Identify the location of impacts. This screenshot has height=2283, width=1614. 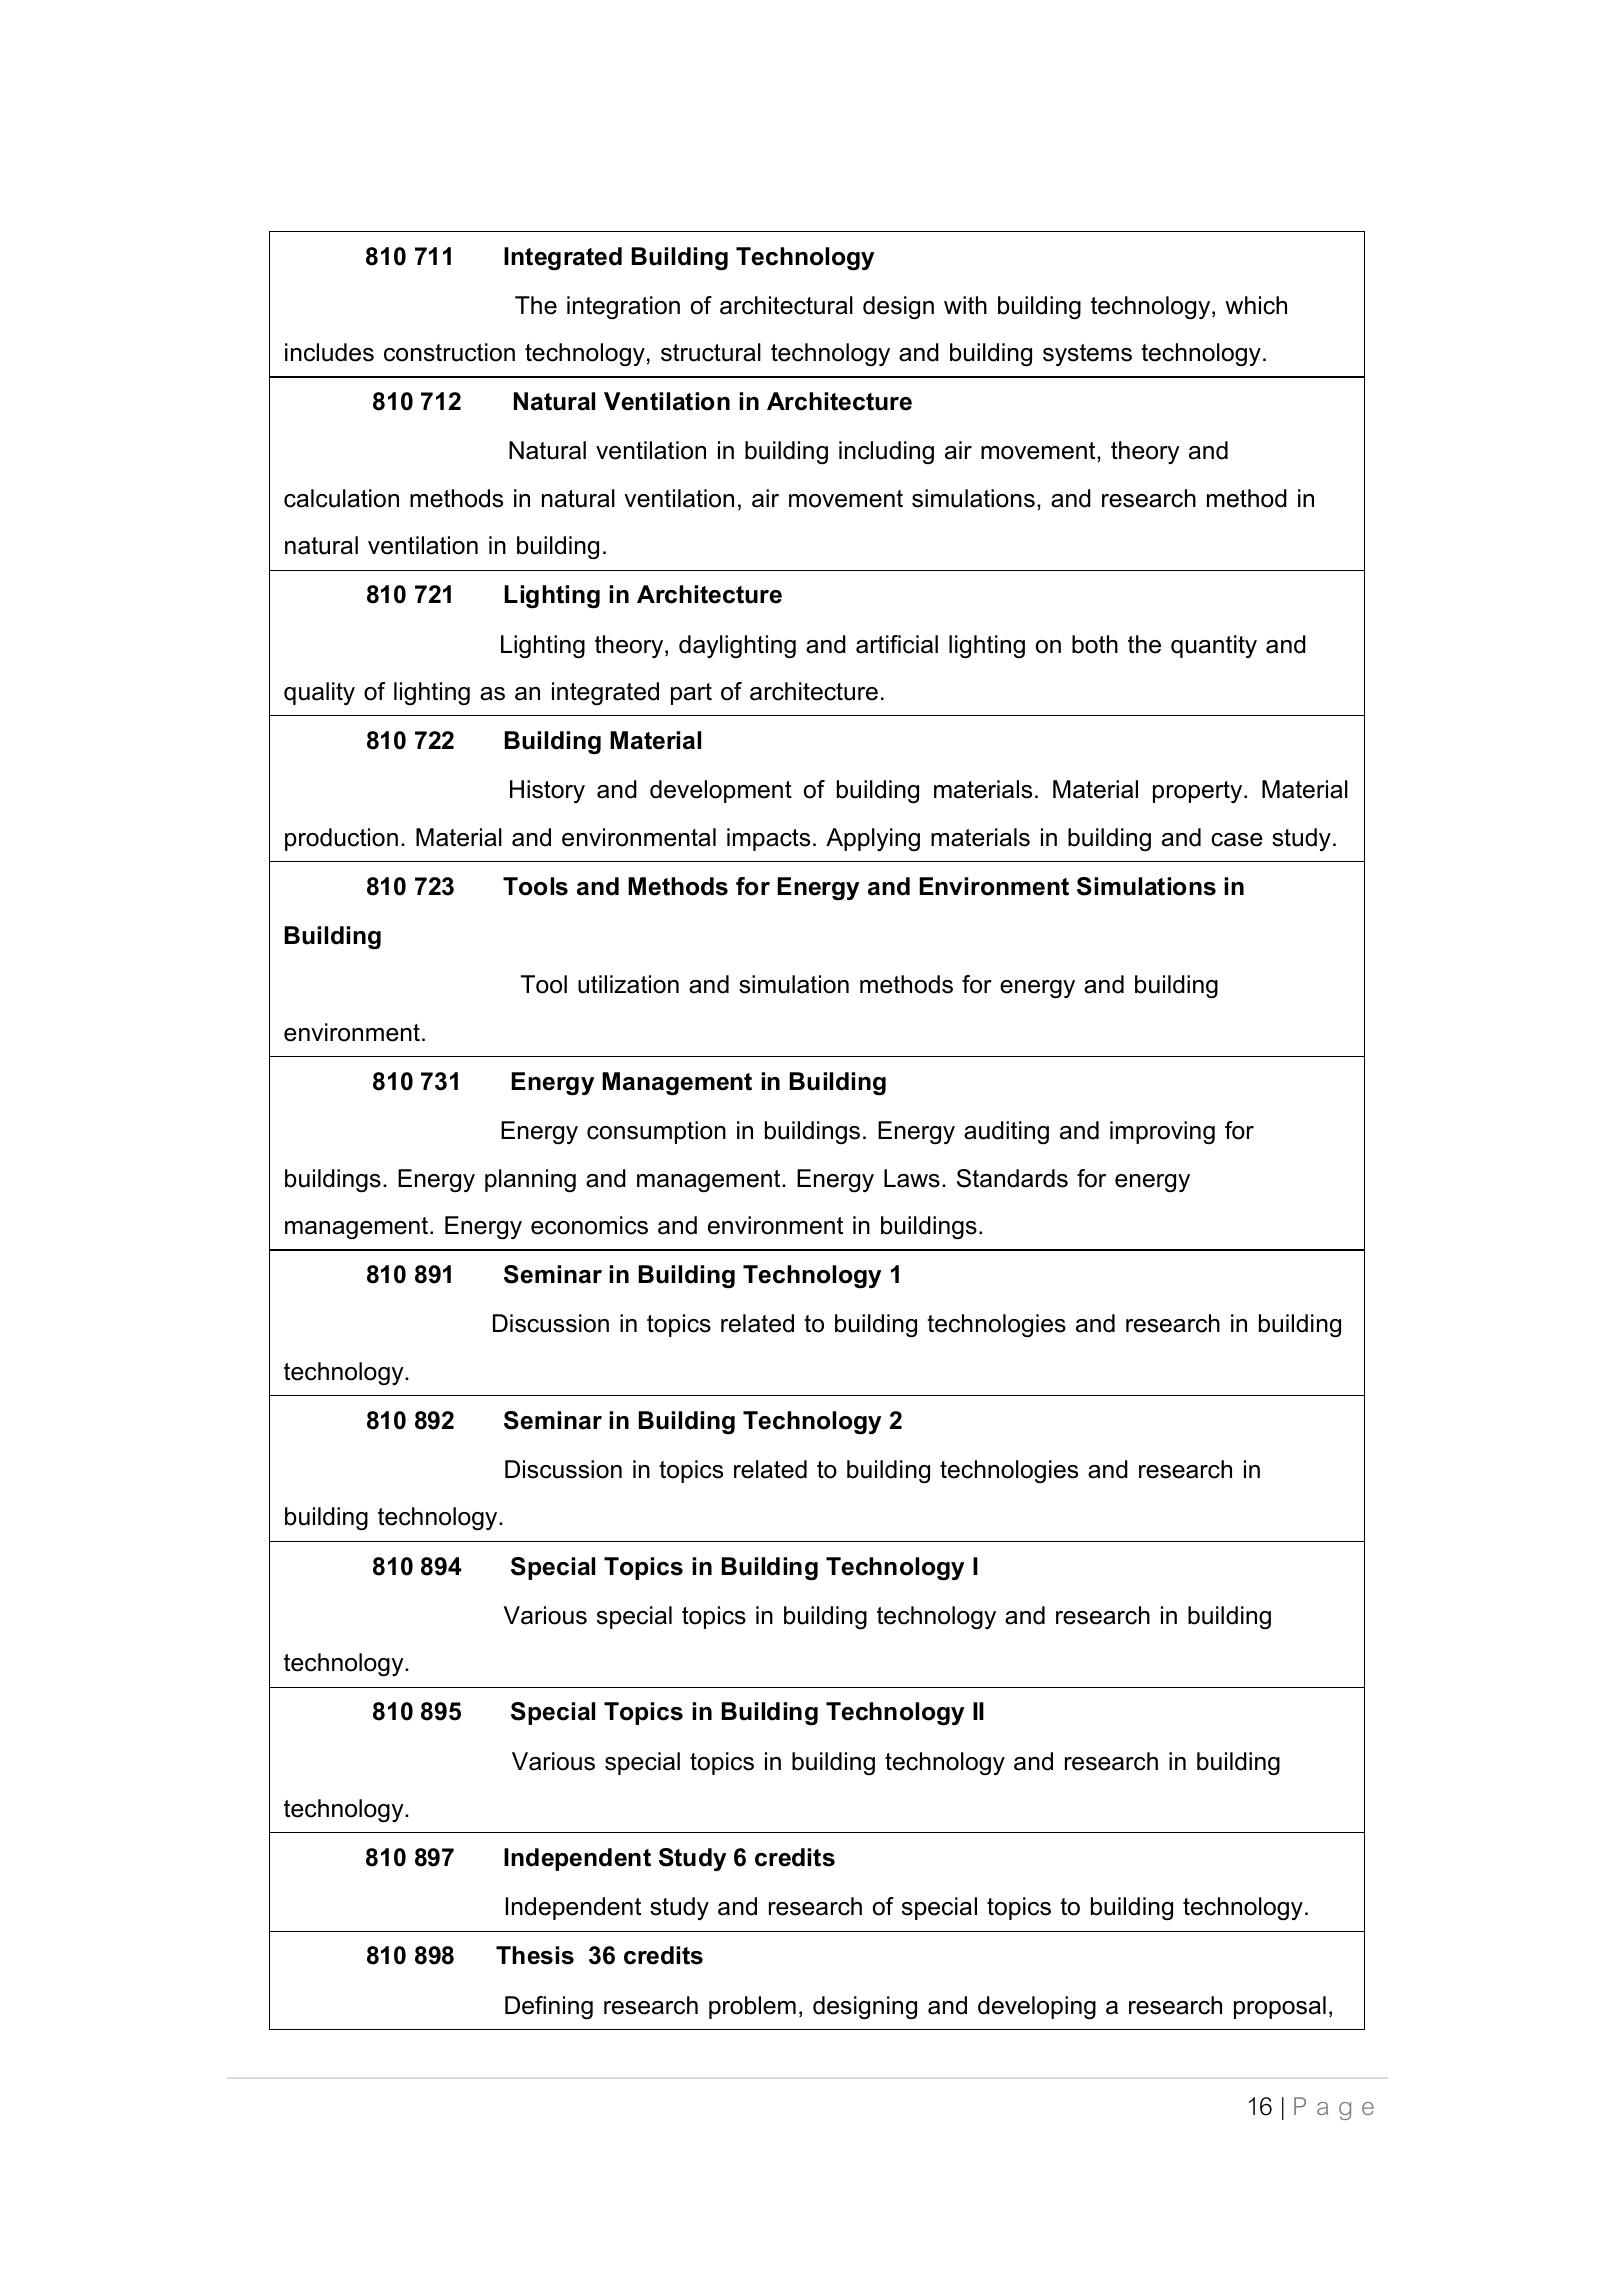
(768, 839).
